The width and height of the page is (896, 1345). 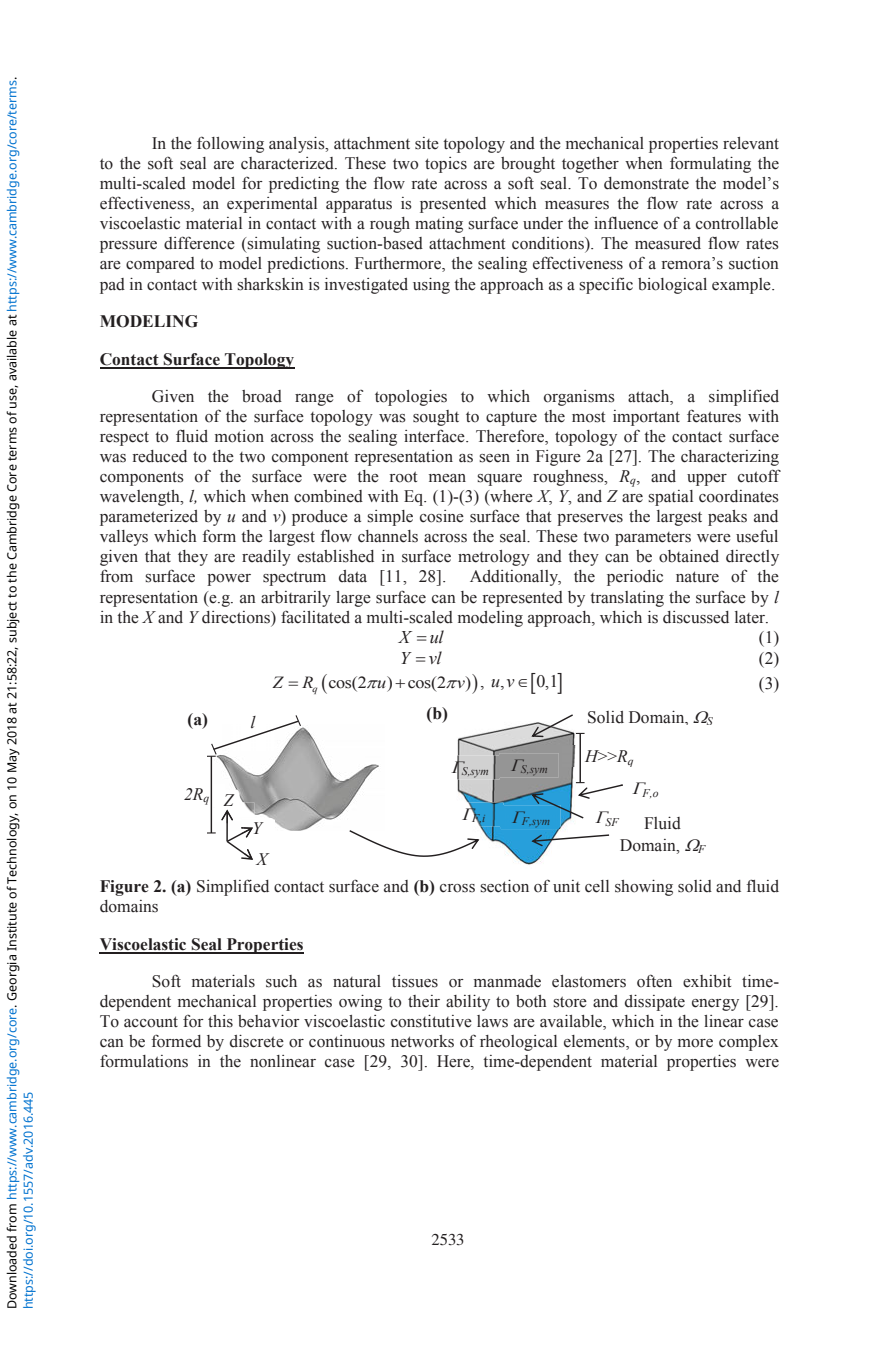 I want to click on this, so click(x=220, y=1021).
